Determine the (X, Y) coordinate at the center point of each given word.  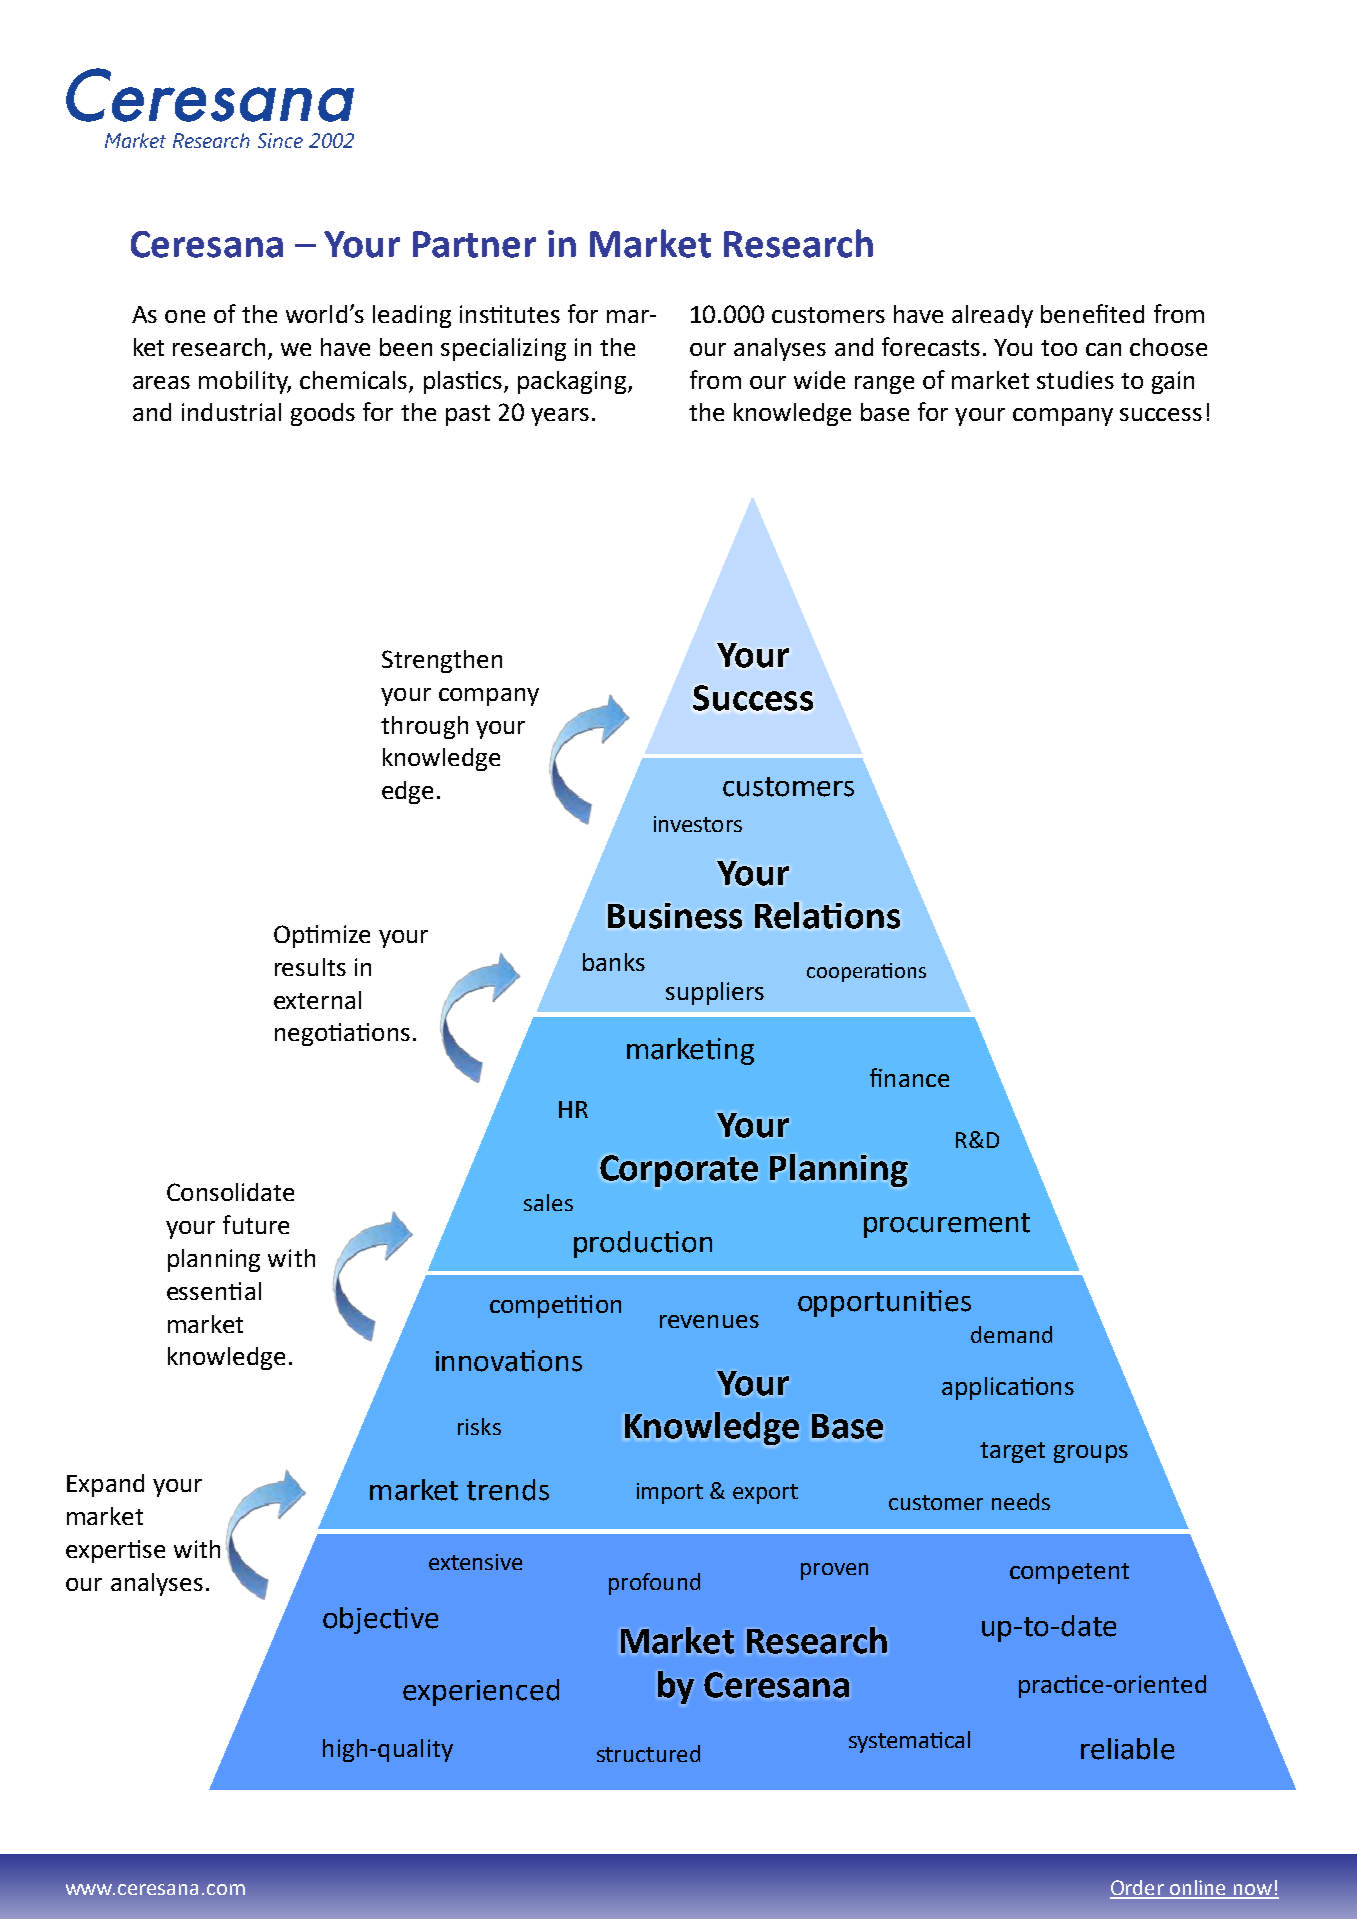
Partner (474, 244)
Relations (827, 915)
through (424, 727)
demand (1011, 1334)
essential (214, 1291)
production (643, 1244)
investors (698, 824)
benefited (1092, 313)
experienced (481, 1692)
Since (280, 140)
